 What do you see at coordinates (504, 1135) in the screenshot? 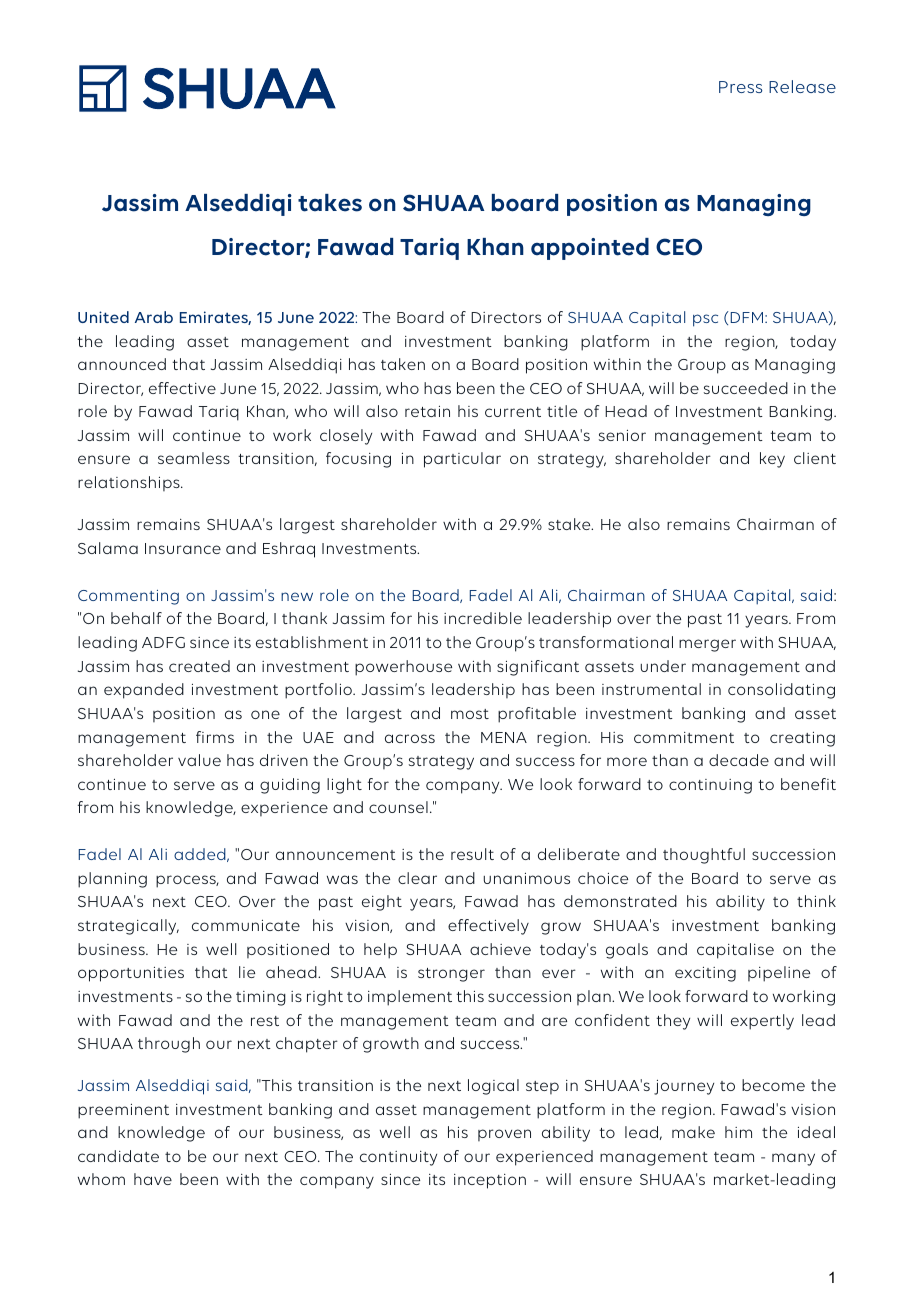
I see `proven` at bounding box center [504, 1135].
